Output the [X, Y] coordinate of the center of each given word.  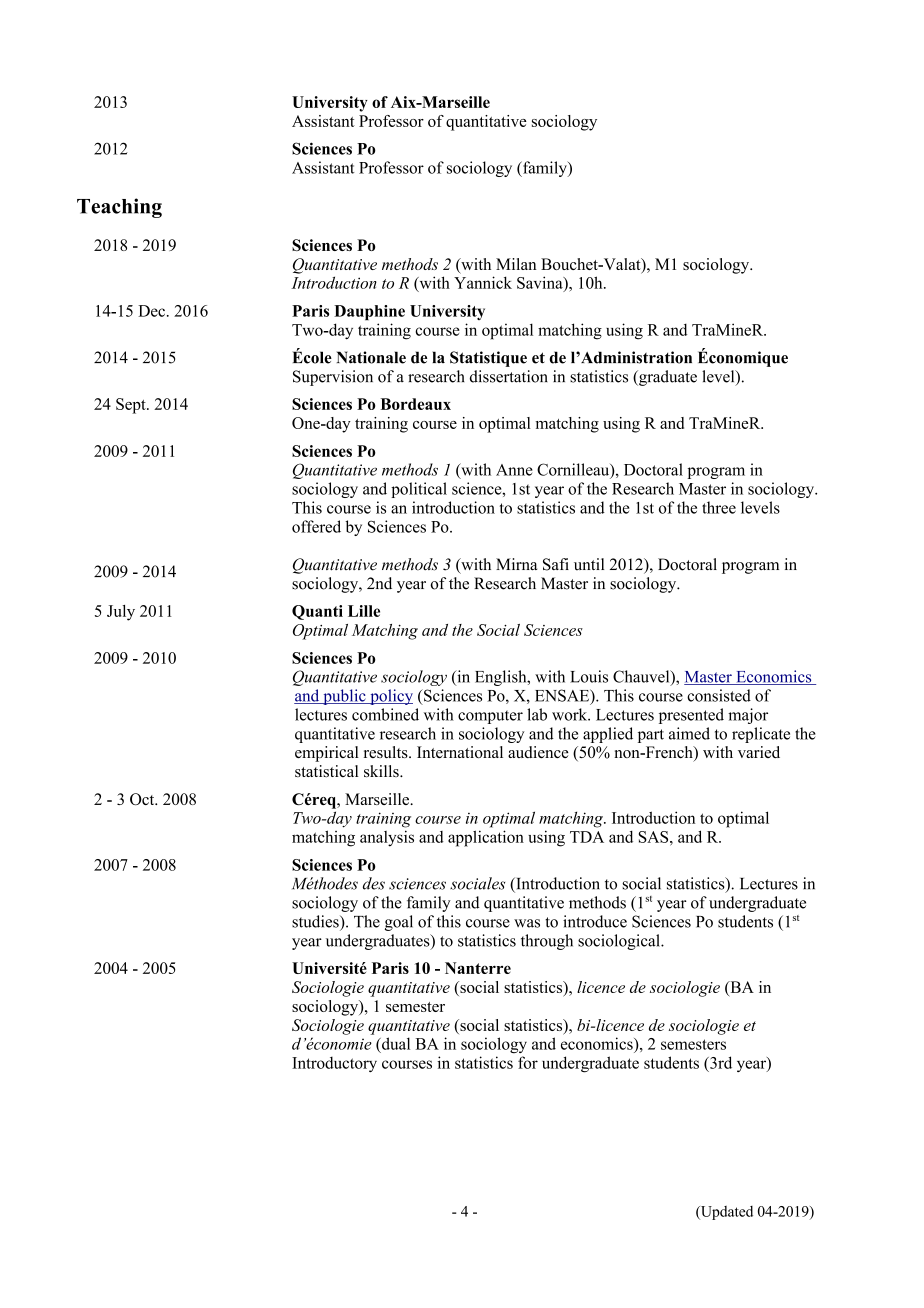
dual [395, 1043]
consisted [719, 695]
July [121, 613]
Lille [364, 611]
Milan [516, 264]
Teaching [119, 208]
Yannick [483, 282]
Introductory [334, 1064]
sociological [620, 942]
